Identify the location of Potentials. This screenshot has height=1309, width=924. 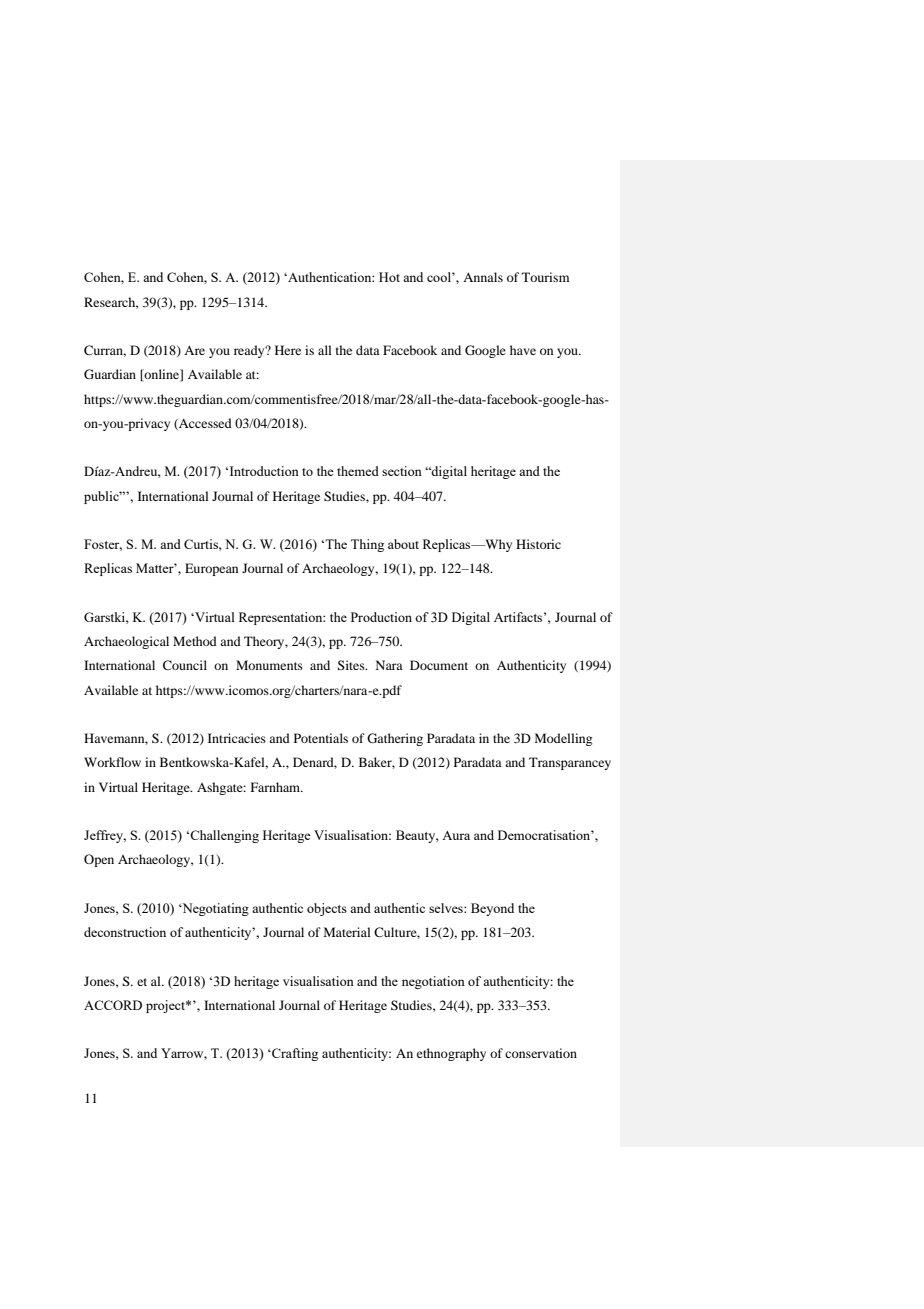
(321, 738).
